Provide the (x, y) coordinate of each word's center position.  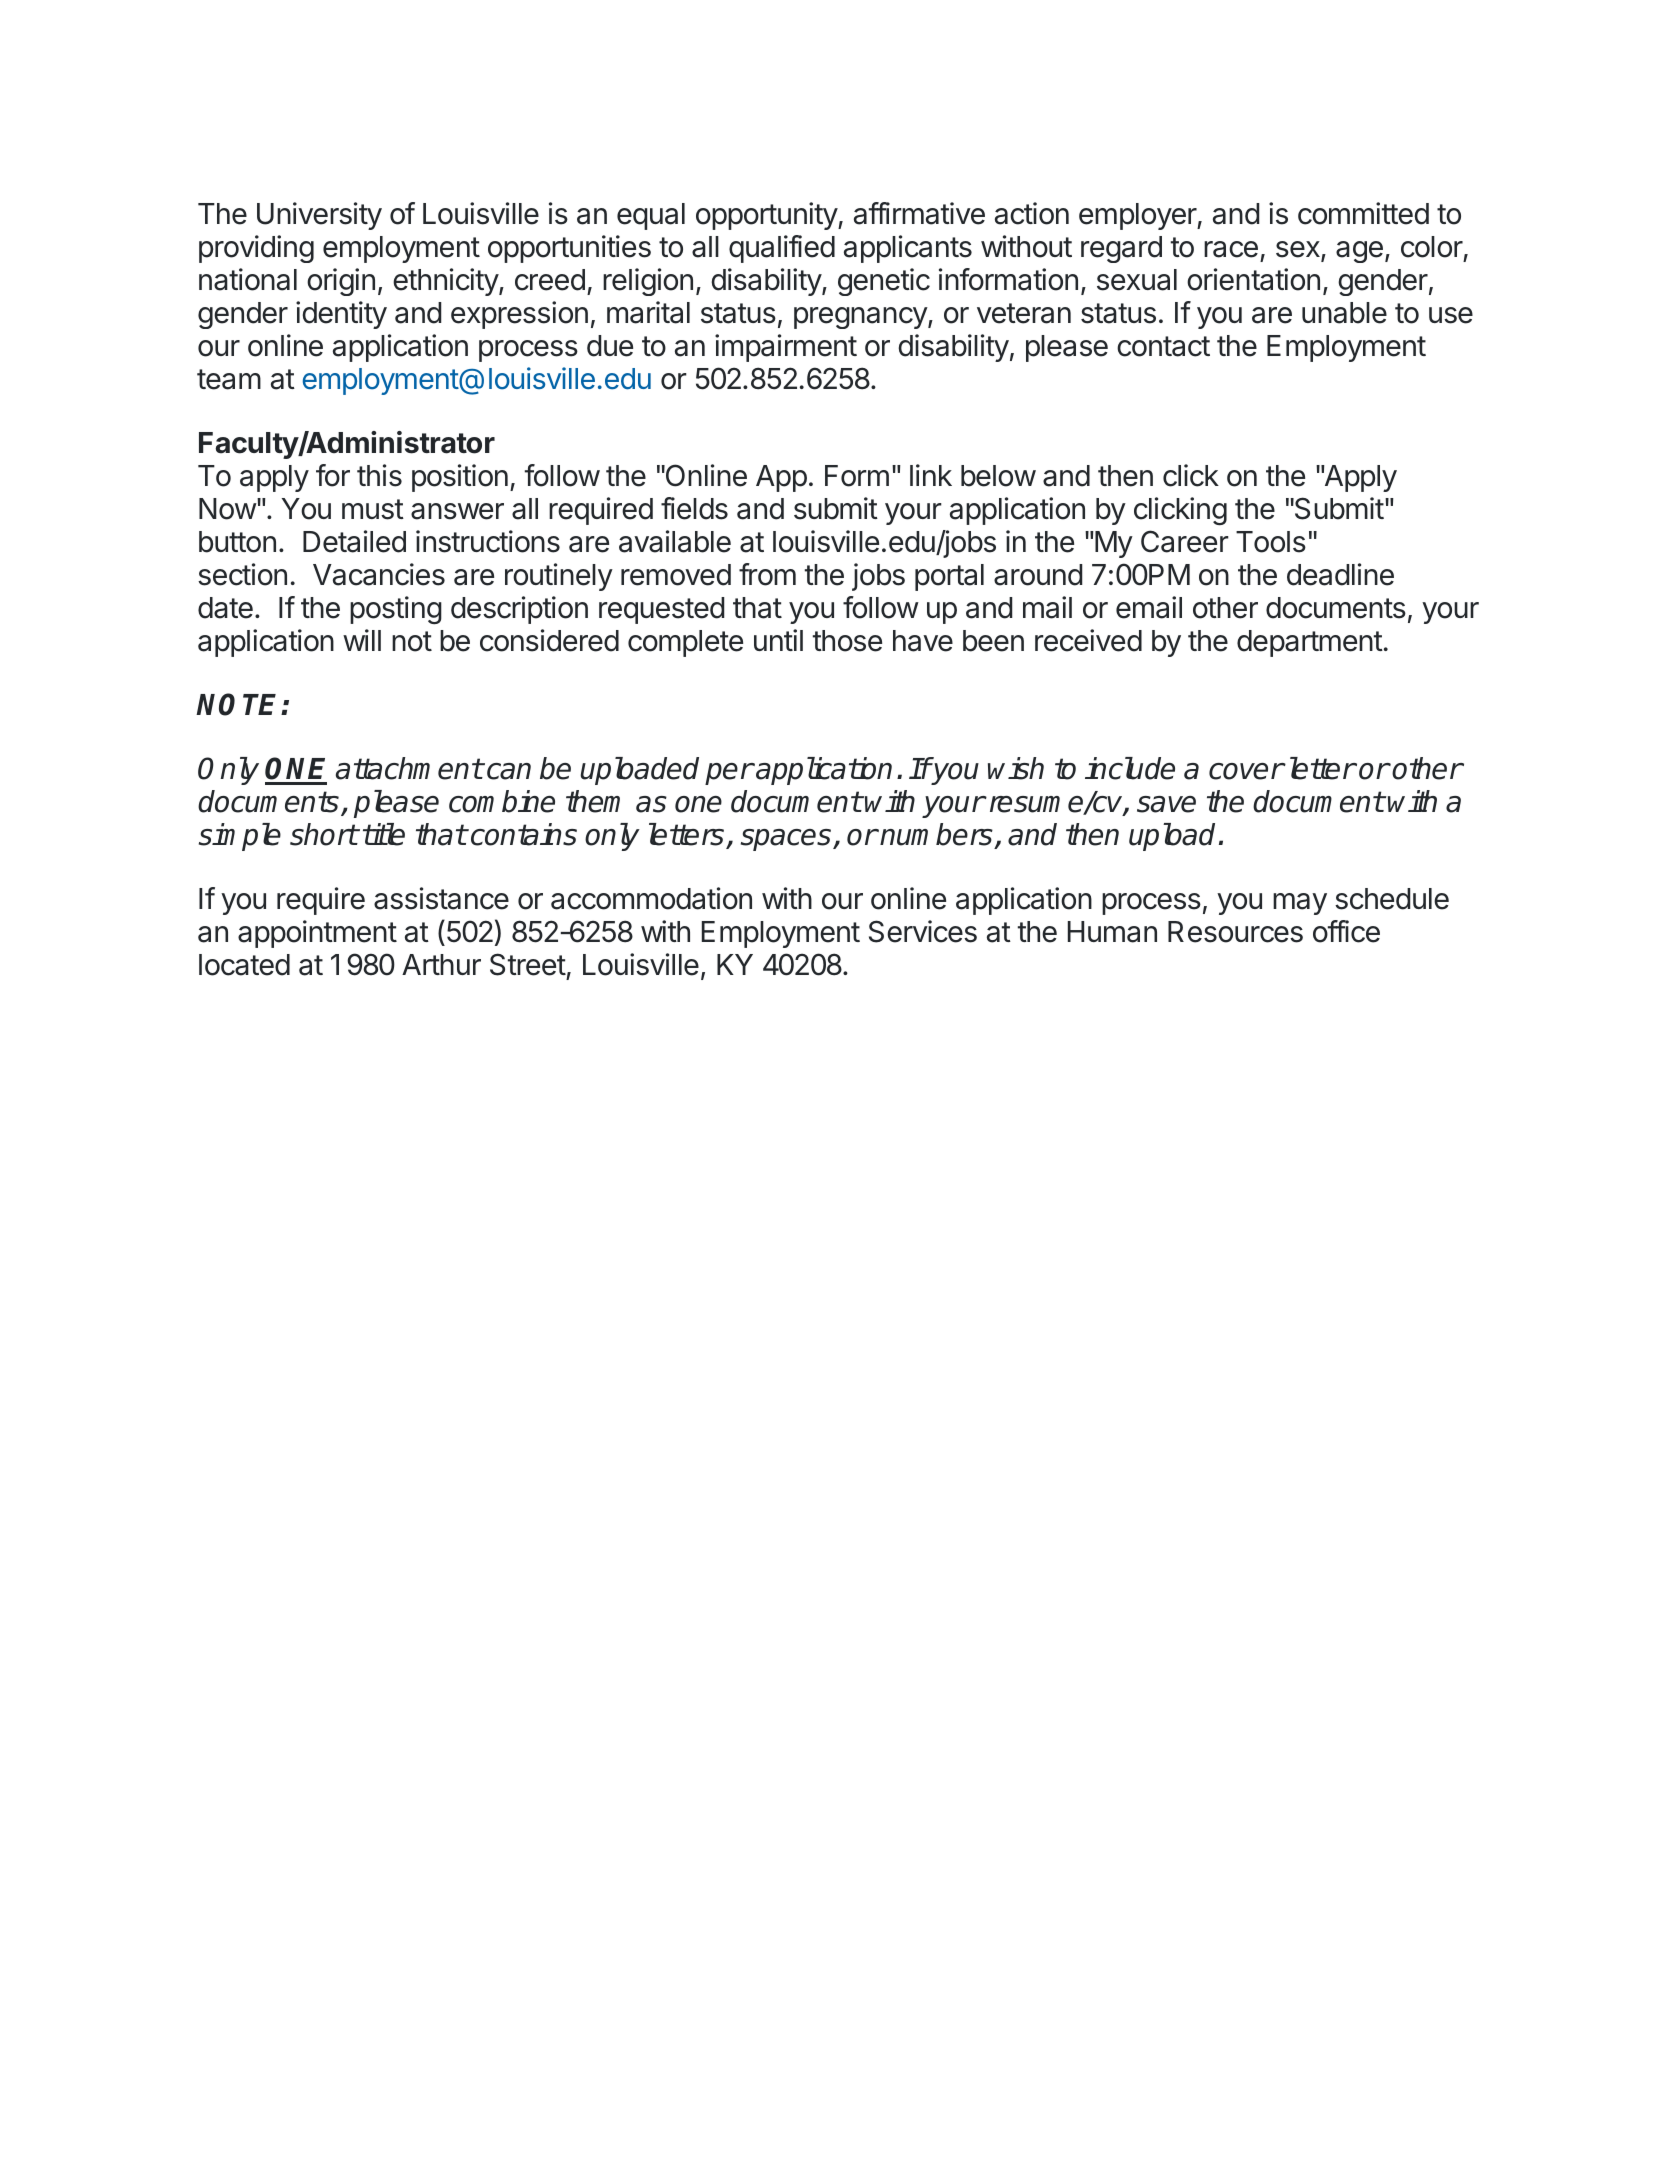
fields (694, 508)
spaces (787, 840)
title (384, 834)
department (1310, 643)
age (1359, 252)
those (847, 641)
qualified (782, 249)
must (373, 509)
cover (1246, 771)
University (319, 216)
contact (1163, 346)
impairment (786, 348)
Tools (1271, 542)
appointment (317, 934)
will (362, 640)
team (229, 379)
